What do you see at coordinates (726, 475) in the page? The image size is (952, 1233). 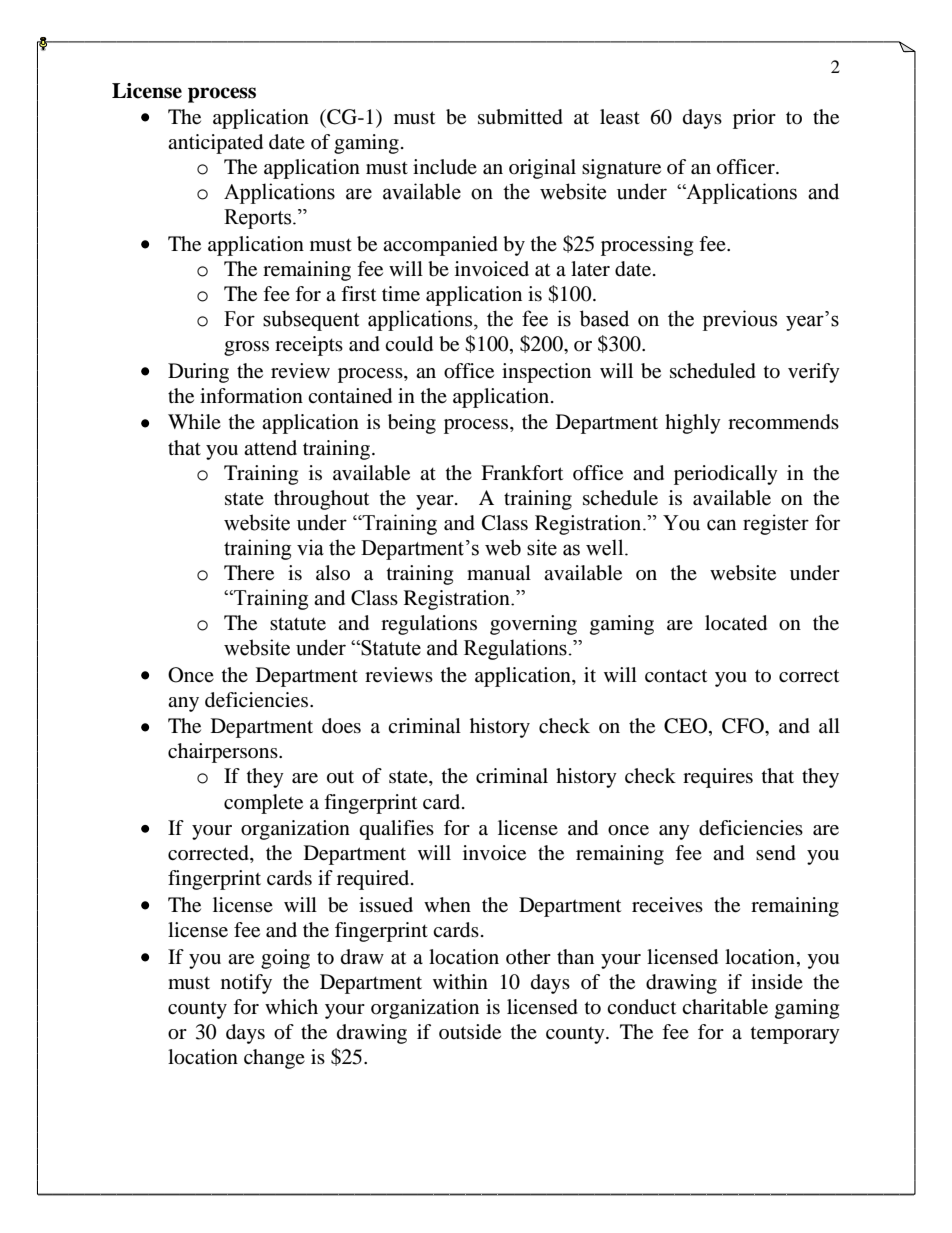 I see `periodically` at bounding box center [726, 475].
